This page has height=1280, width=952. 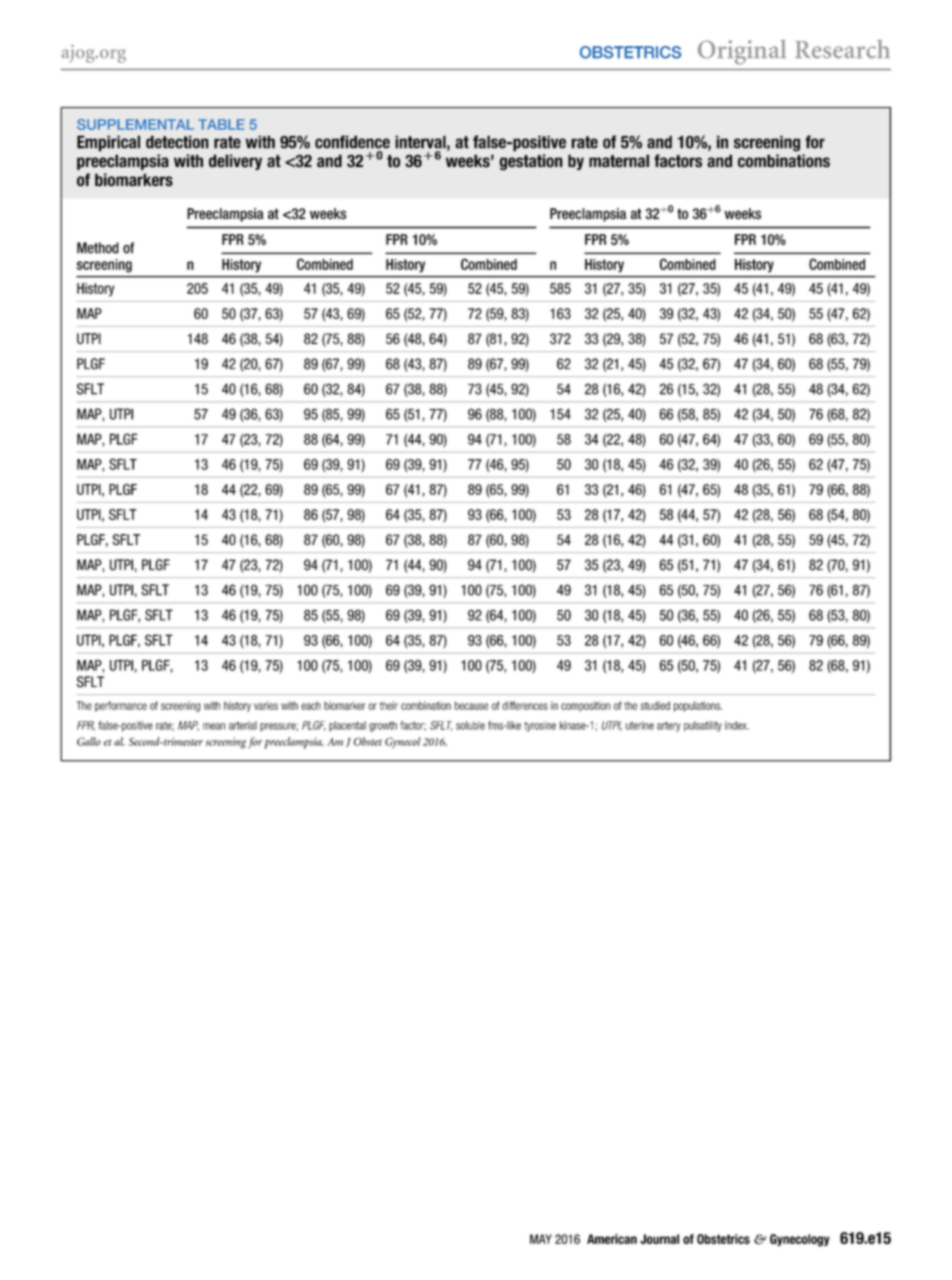 I want to click on TABLE, so click(x=221, y=124).
